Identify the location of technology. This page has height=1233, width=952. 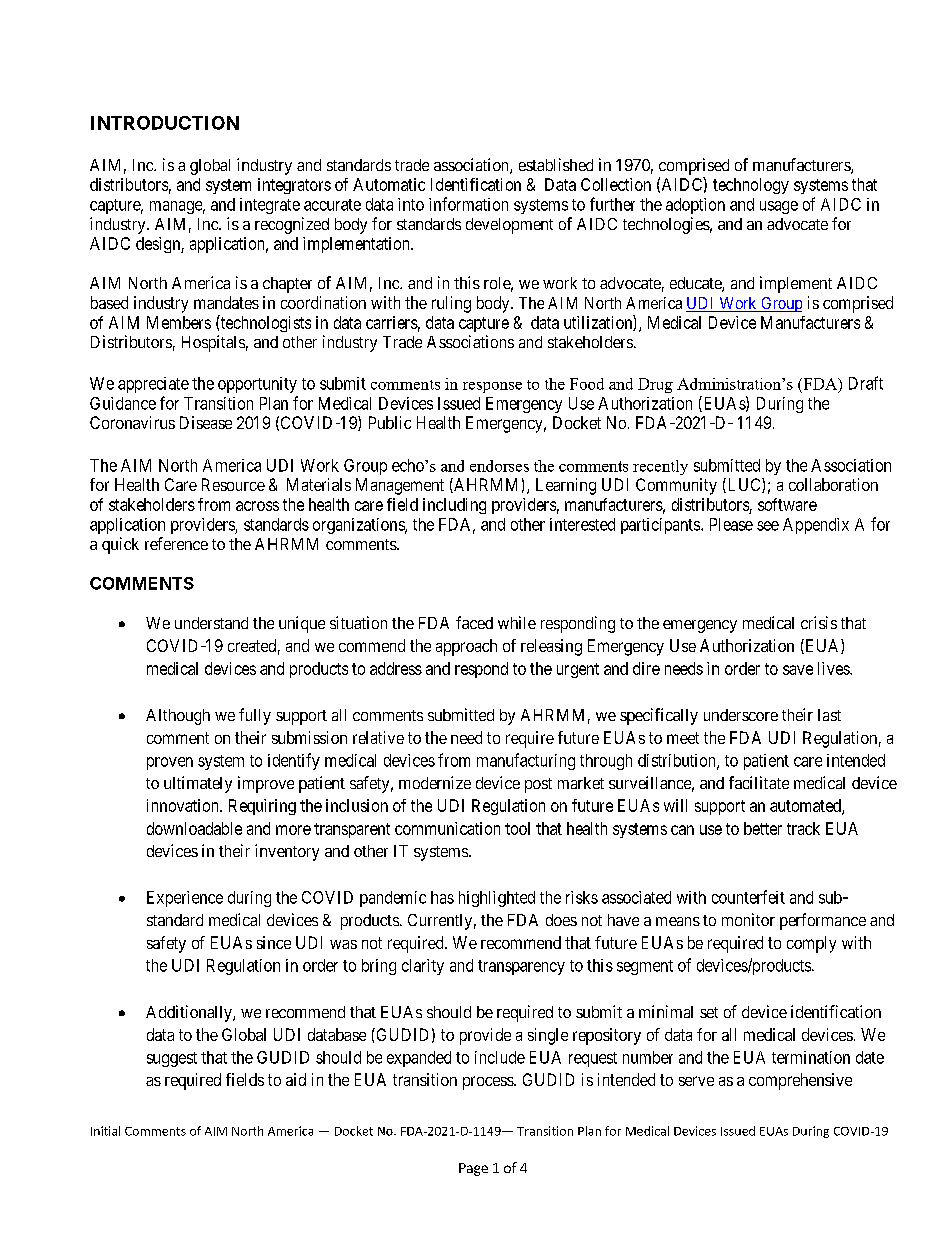
(751, 186).
